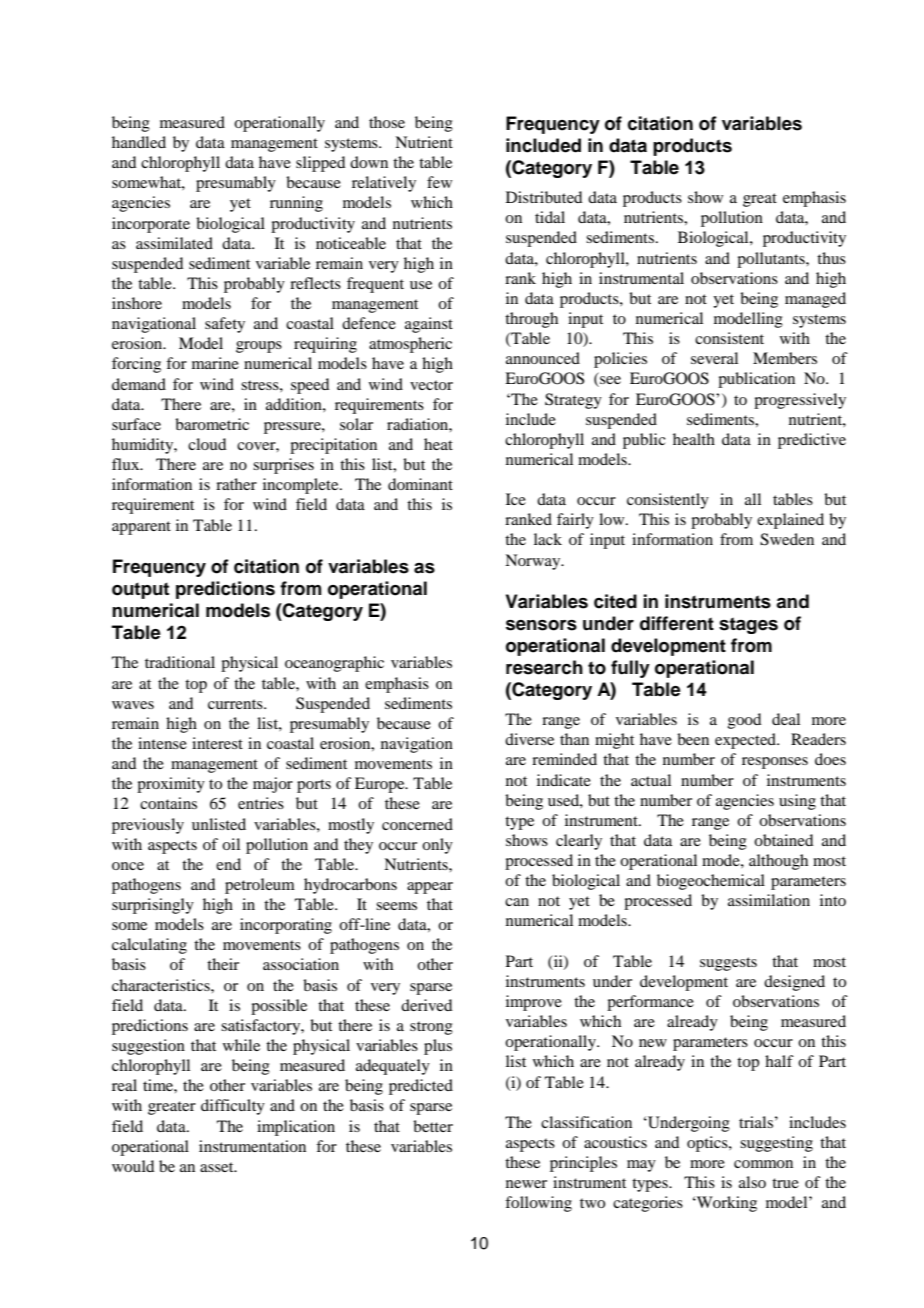  Describe the element at coordinates (544, 667) in the screenshot. I see `research` at that location.
